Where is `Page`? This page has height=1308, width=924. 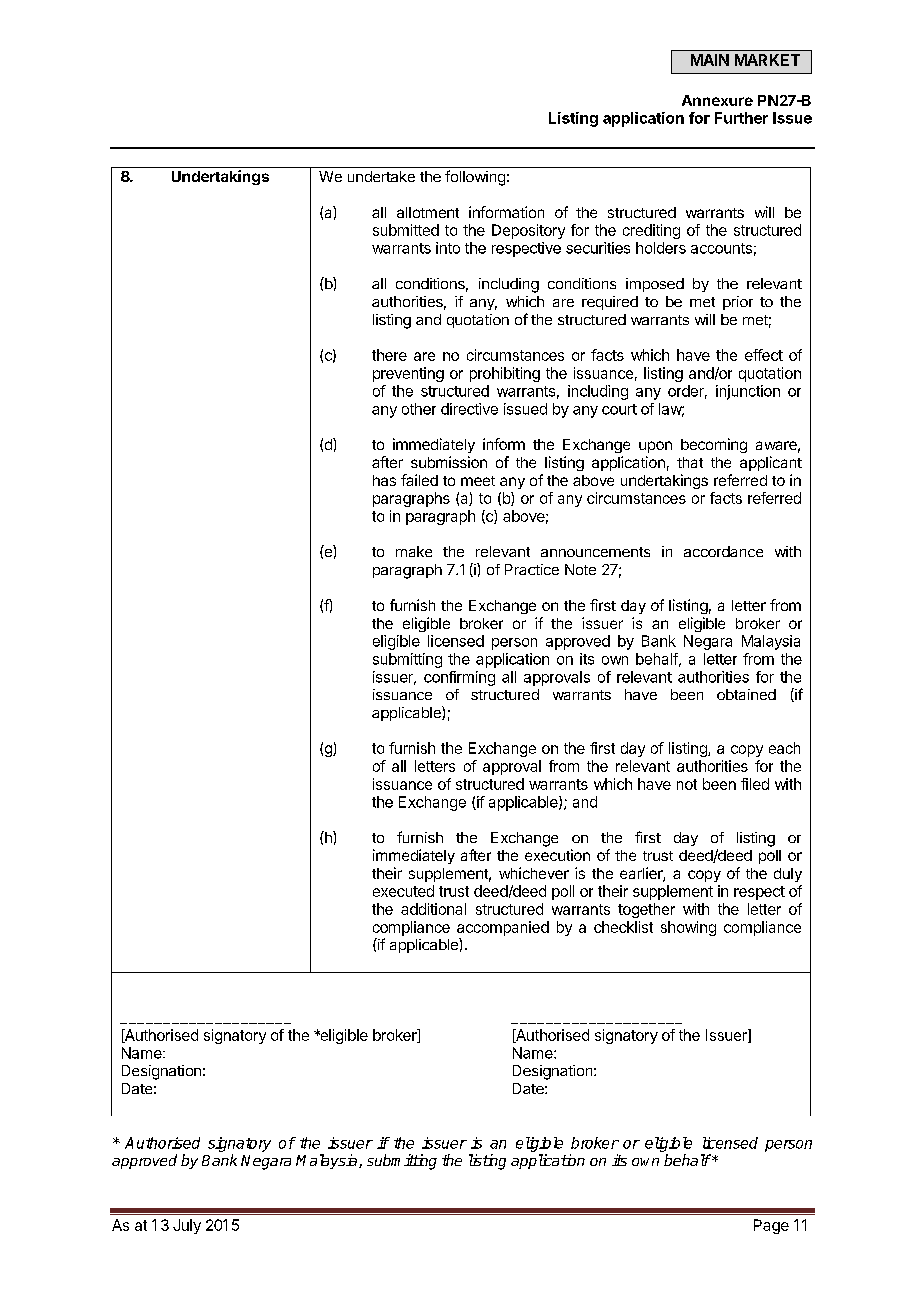 Page is located at coordinates (771, 1226).
